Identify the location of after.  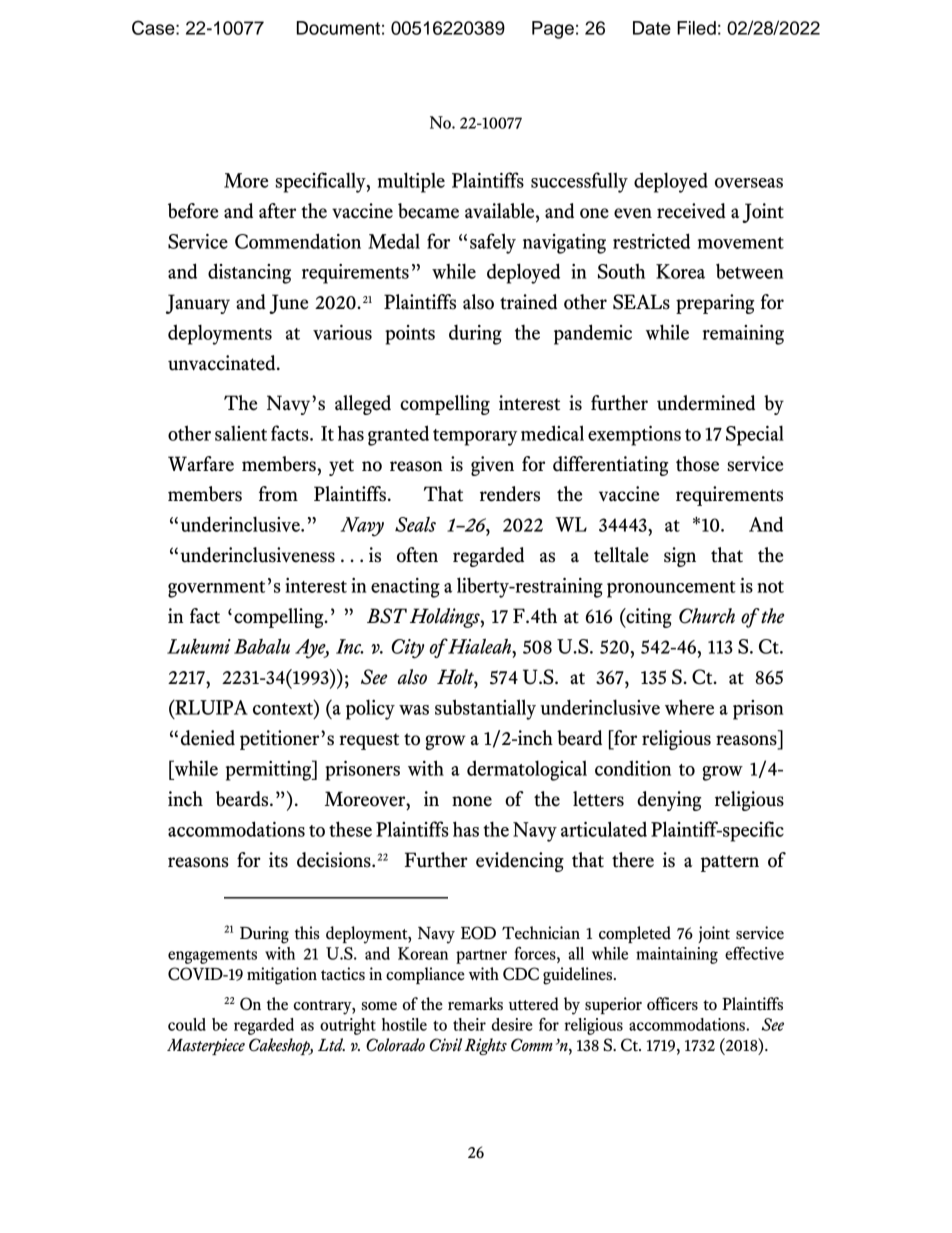
(277, 211).
